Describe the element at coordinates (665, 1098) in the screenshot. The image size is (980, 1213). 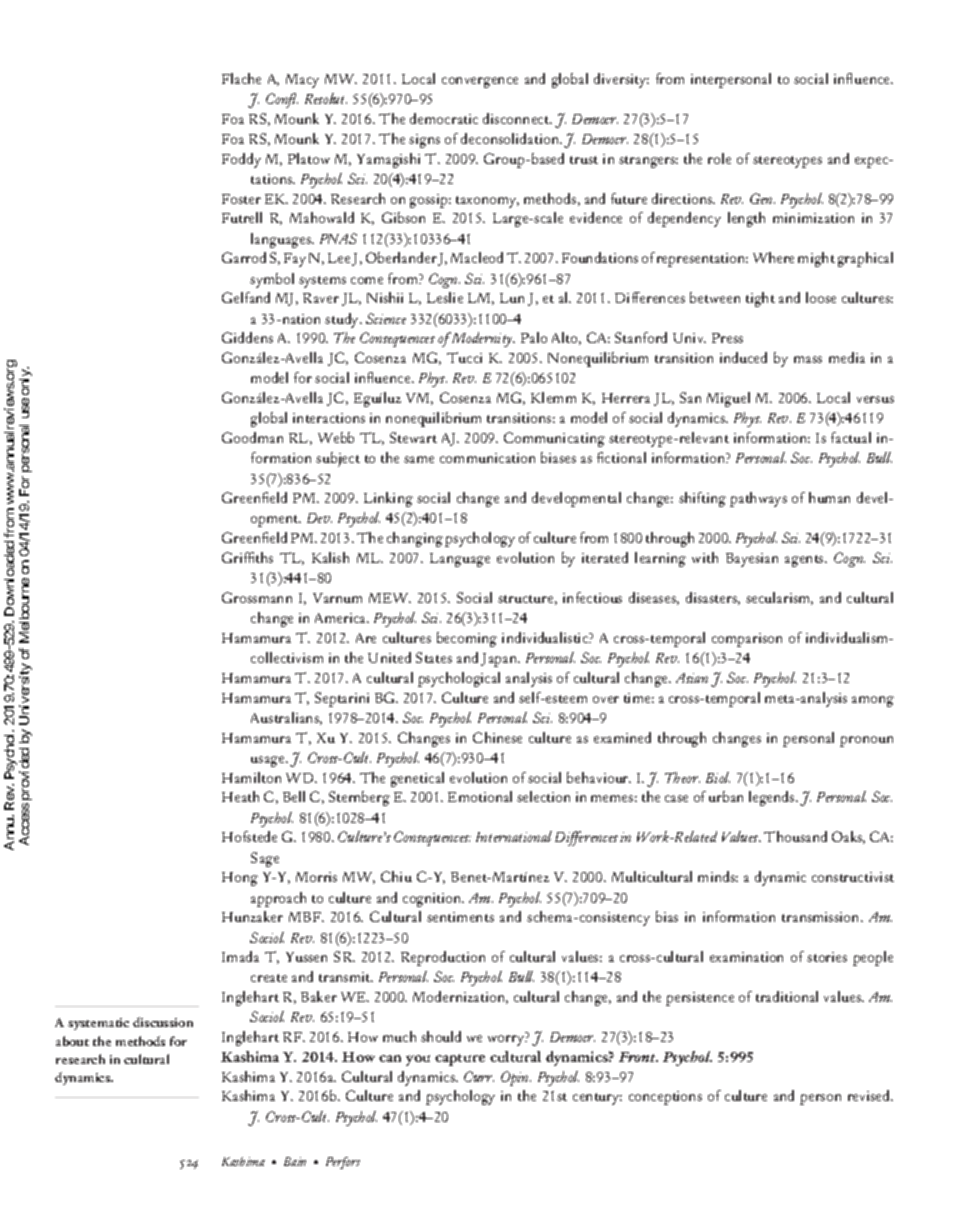
I see `conceptions` at that location.
